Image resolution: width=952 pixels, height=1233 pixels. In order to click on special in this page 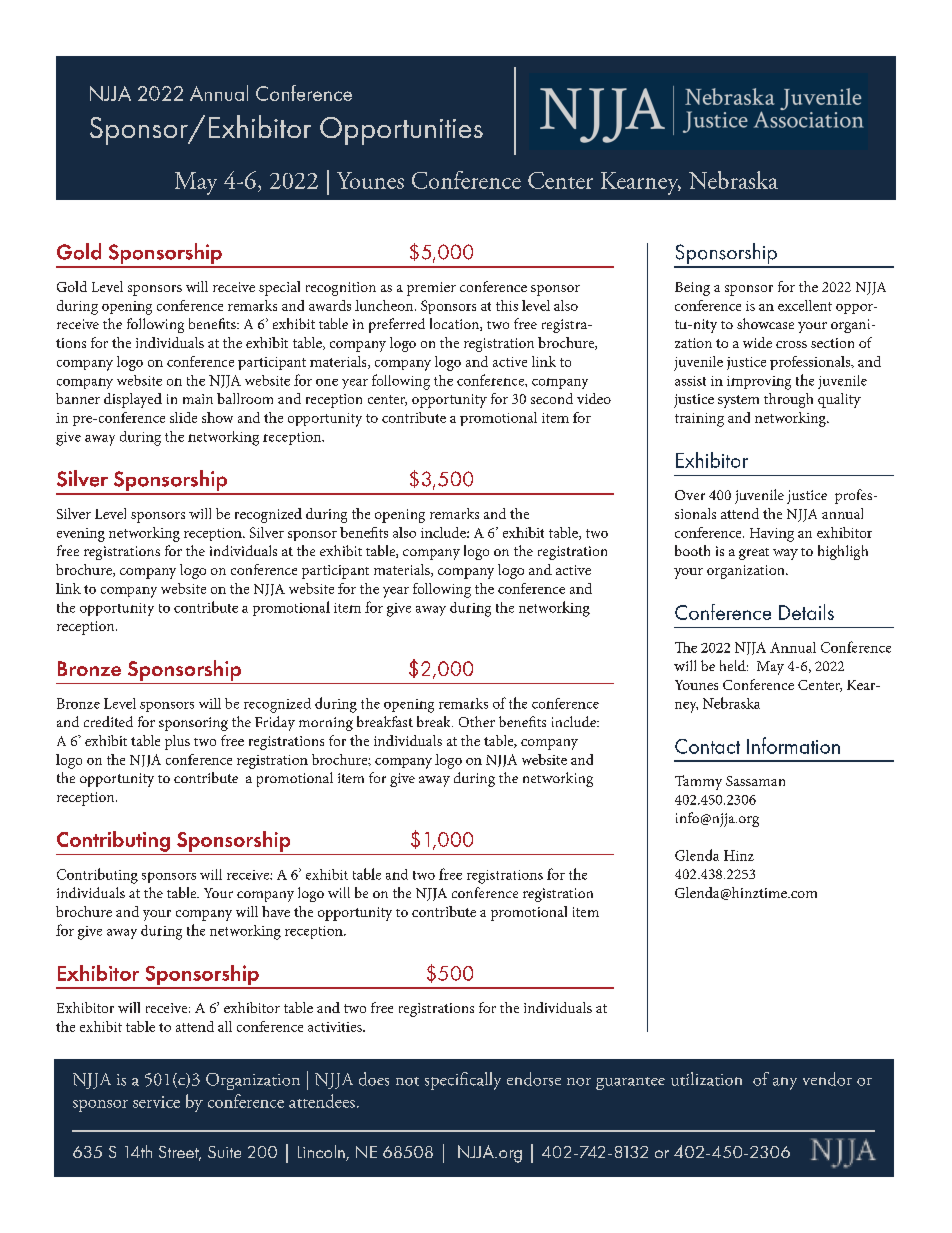, I will do `click(279, 288)`.
